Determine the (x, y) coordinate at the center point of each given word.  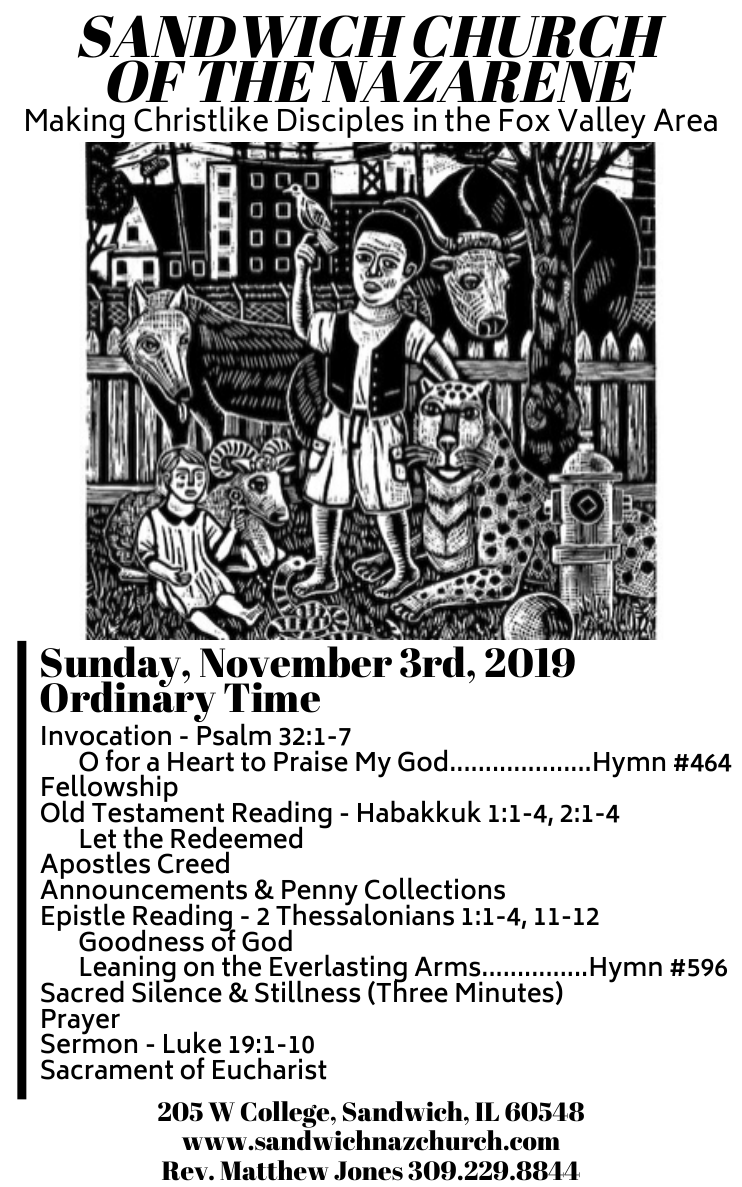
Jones (368, 1171)
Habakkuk (419, 811)
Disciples (341, 122)
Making (75, 122)
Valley (602, 122)
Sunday (112, 668)
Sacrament (107, 1069)
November (296, 662)
